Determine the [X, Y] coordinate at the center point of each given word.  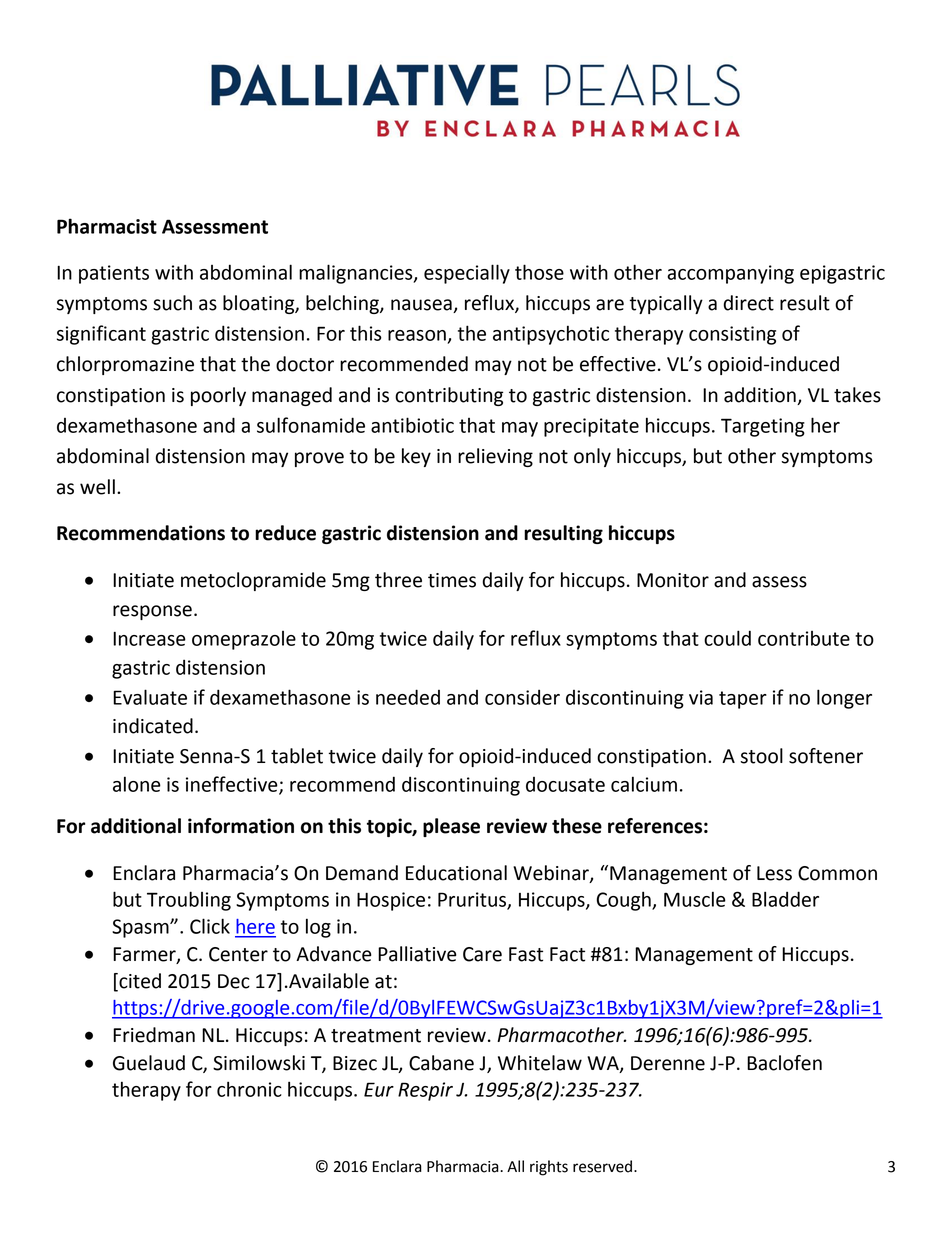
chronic [249, 1089]
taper [743, 700]
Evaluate [150, 697]
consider [522, 697]
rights [549, 1168]
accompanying [730, 274]
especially [467, 274]
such [172, 303]
